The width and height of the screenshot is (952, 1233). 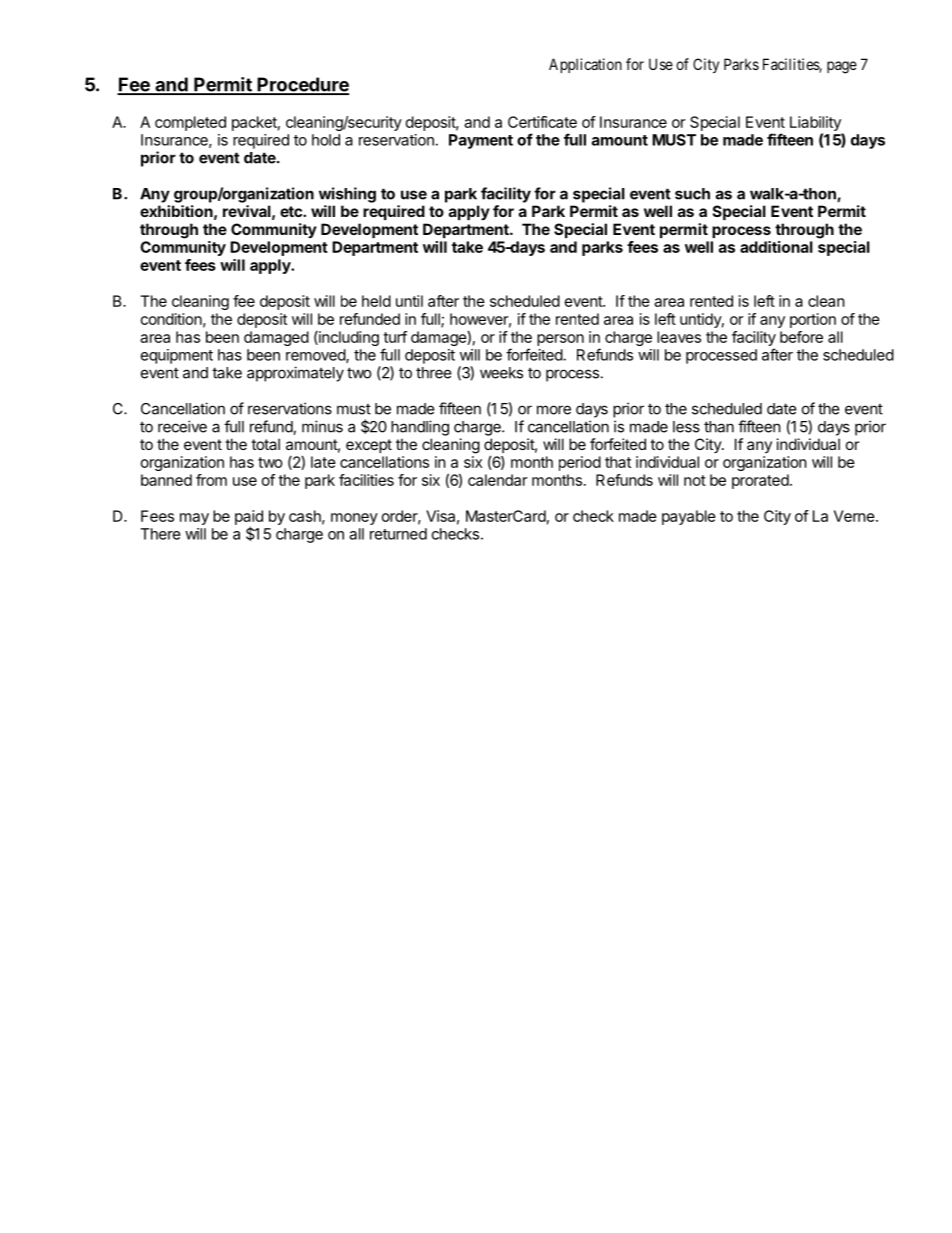 I want to click on before, so click(x=801, y=337).
